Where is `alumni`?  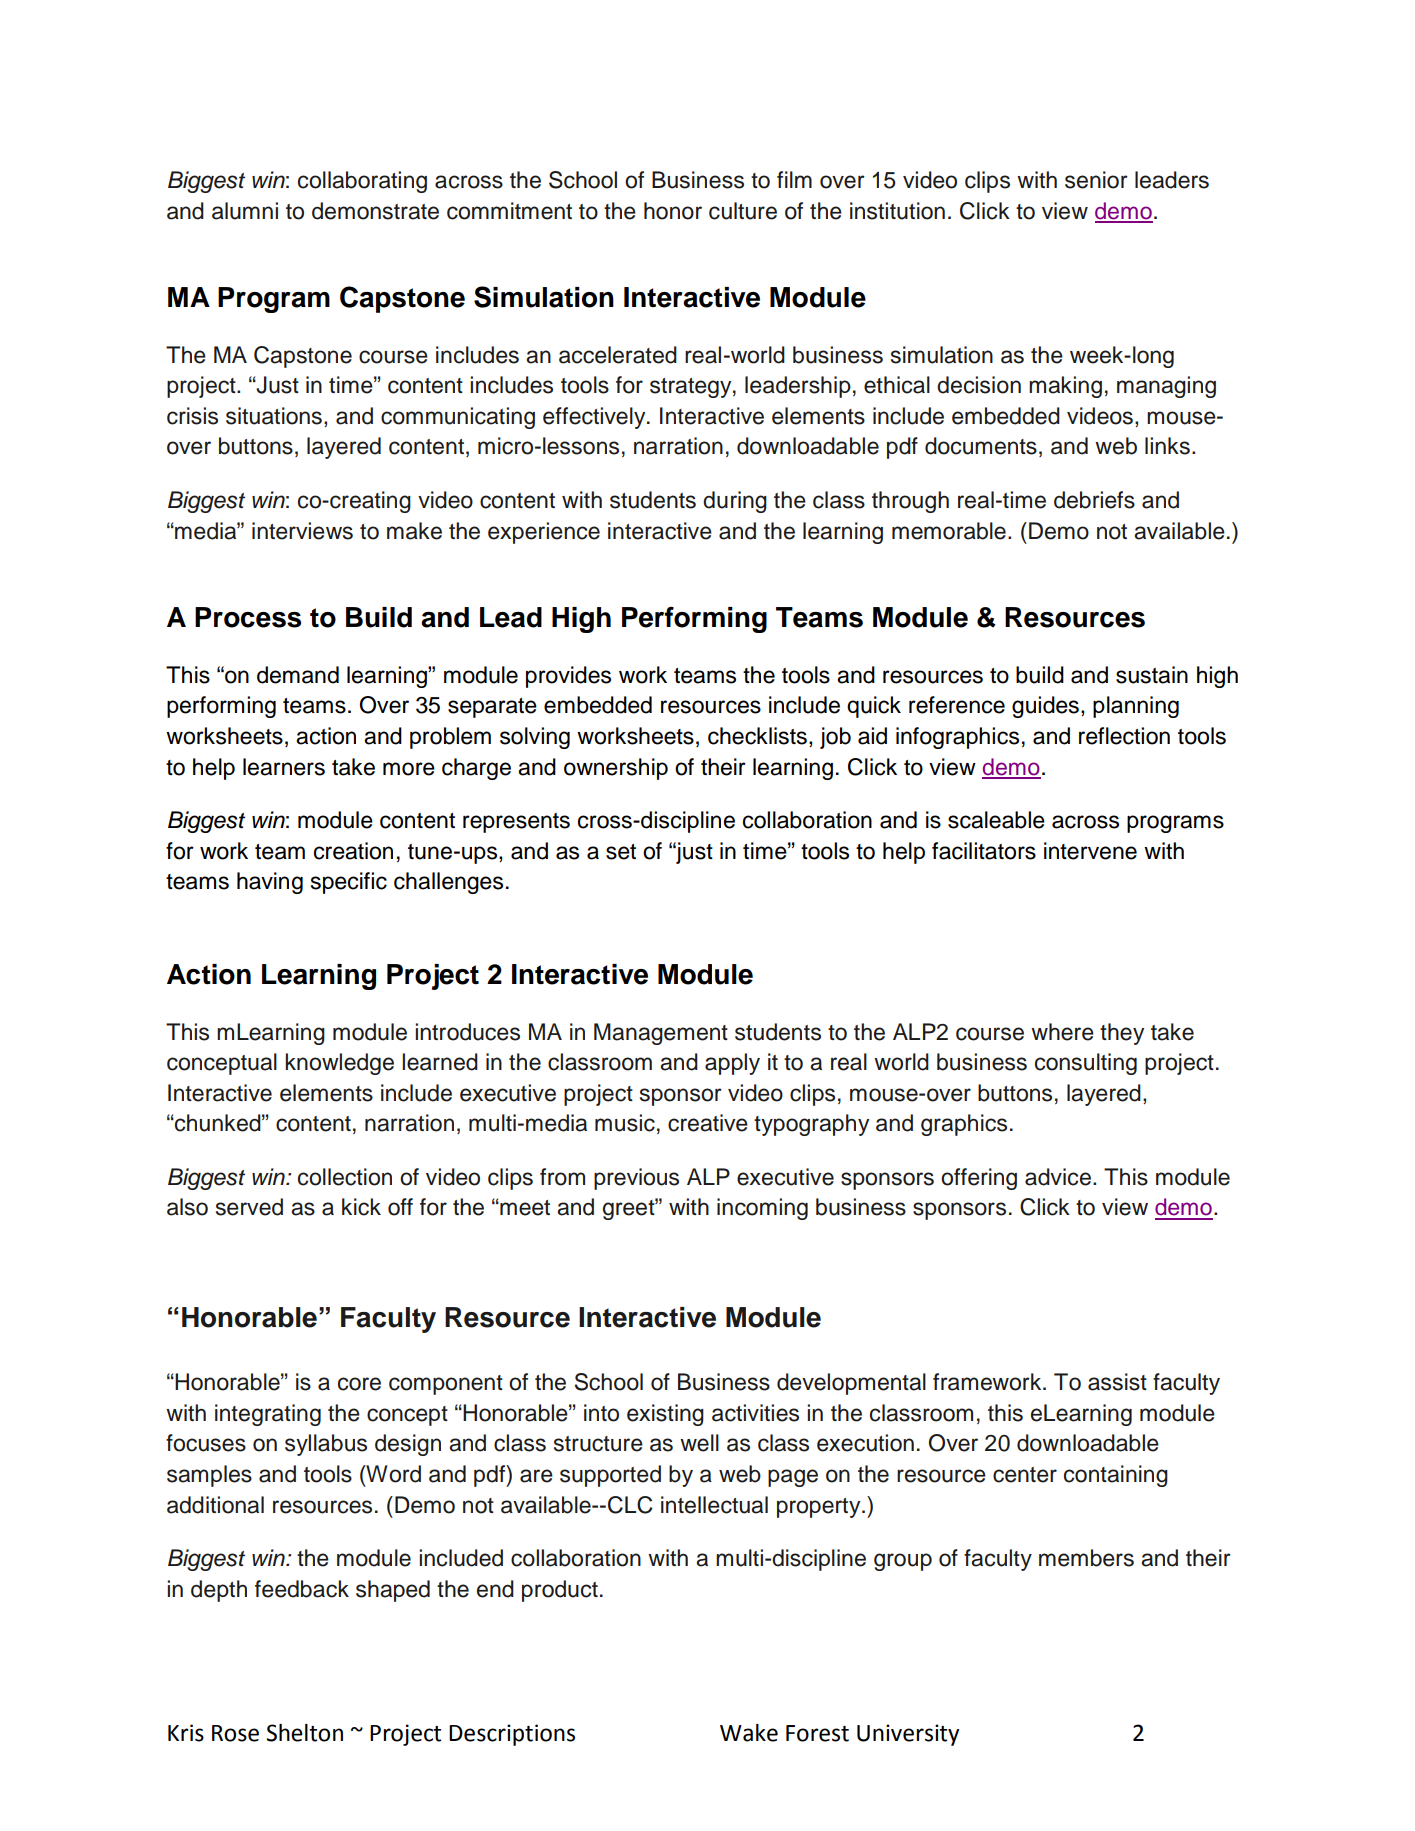 alumni is located at coordinates (245, 211).
